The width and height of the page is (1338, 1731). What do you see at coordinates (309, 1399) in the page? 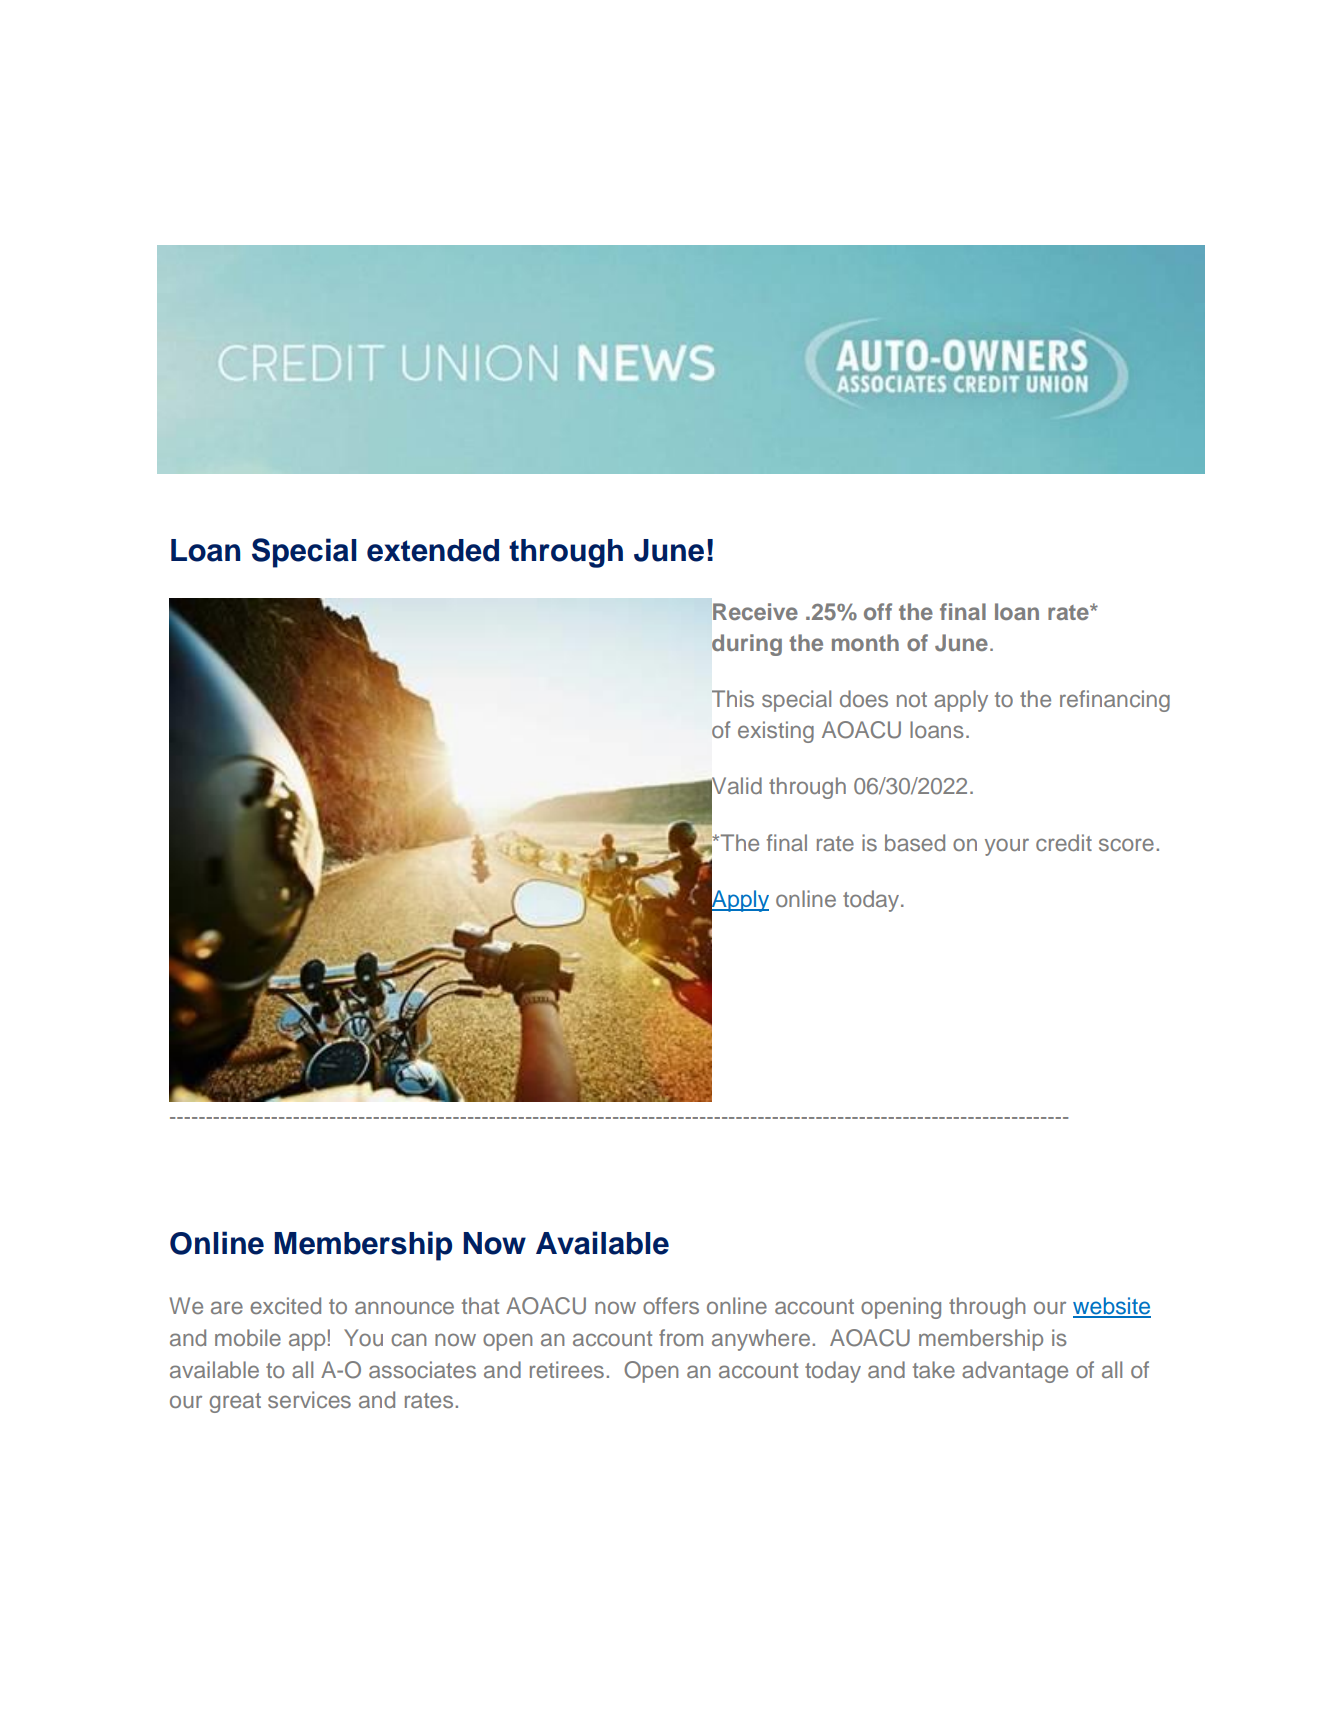
I see `services` at bounding box center [309, 1399].
